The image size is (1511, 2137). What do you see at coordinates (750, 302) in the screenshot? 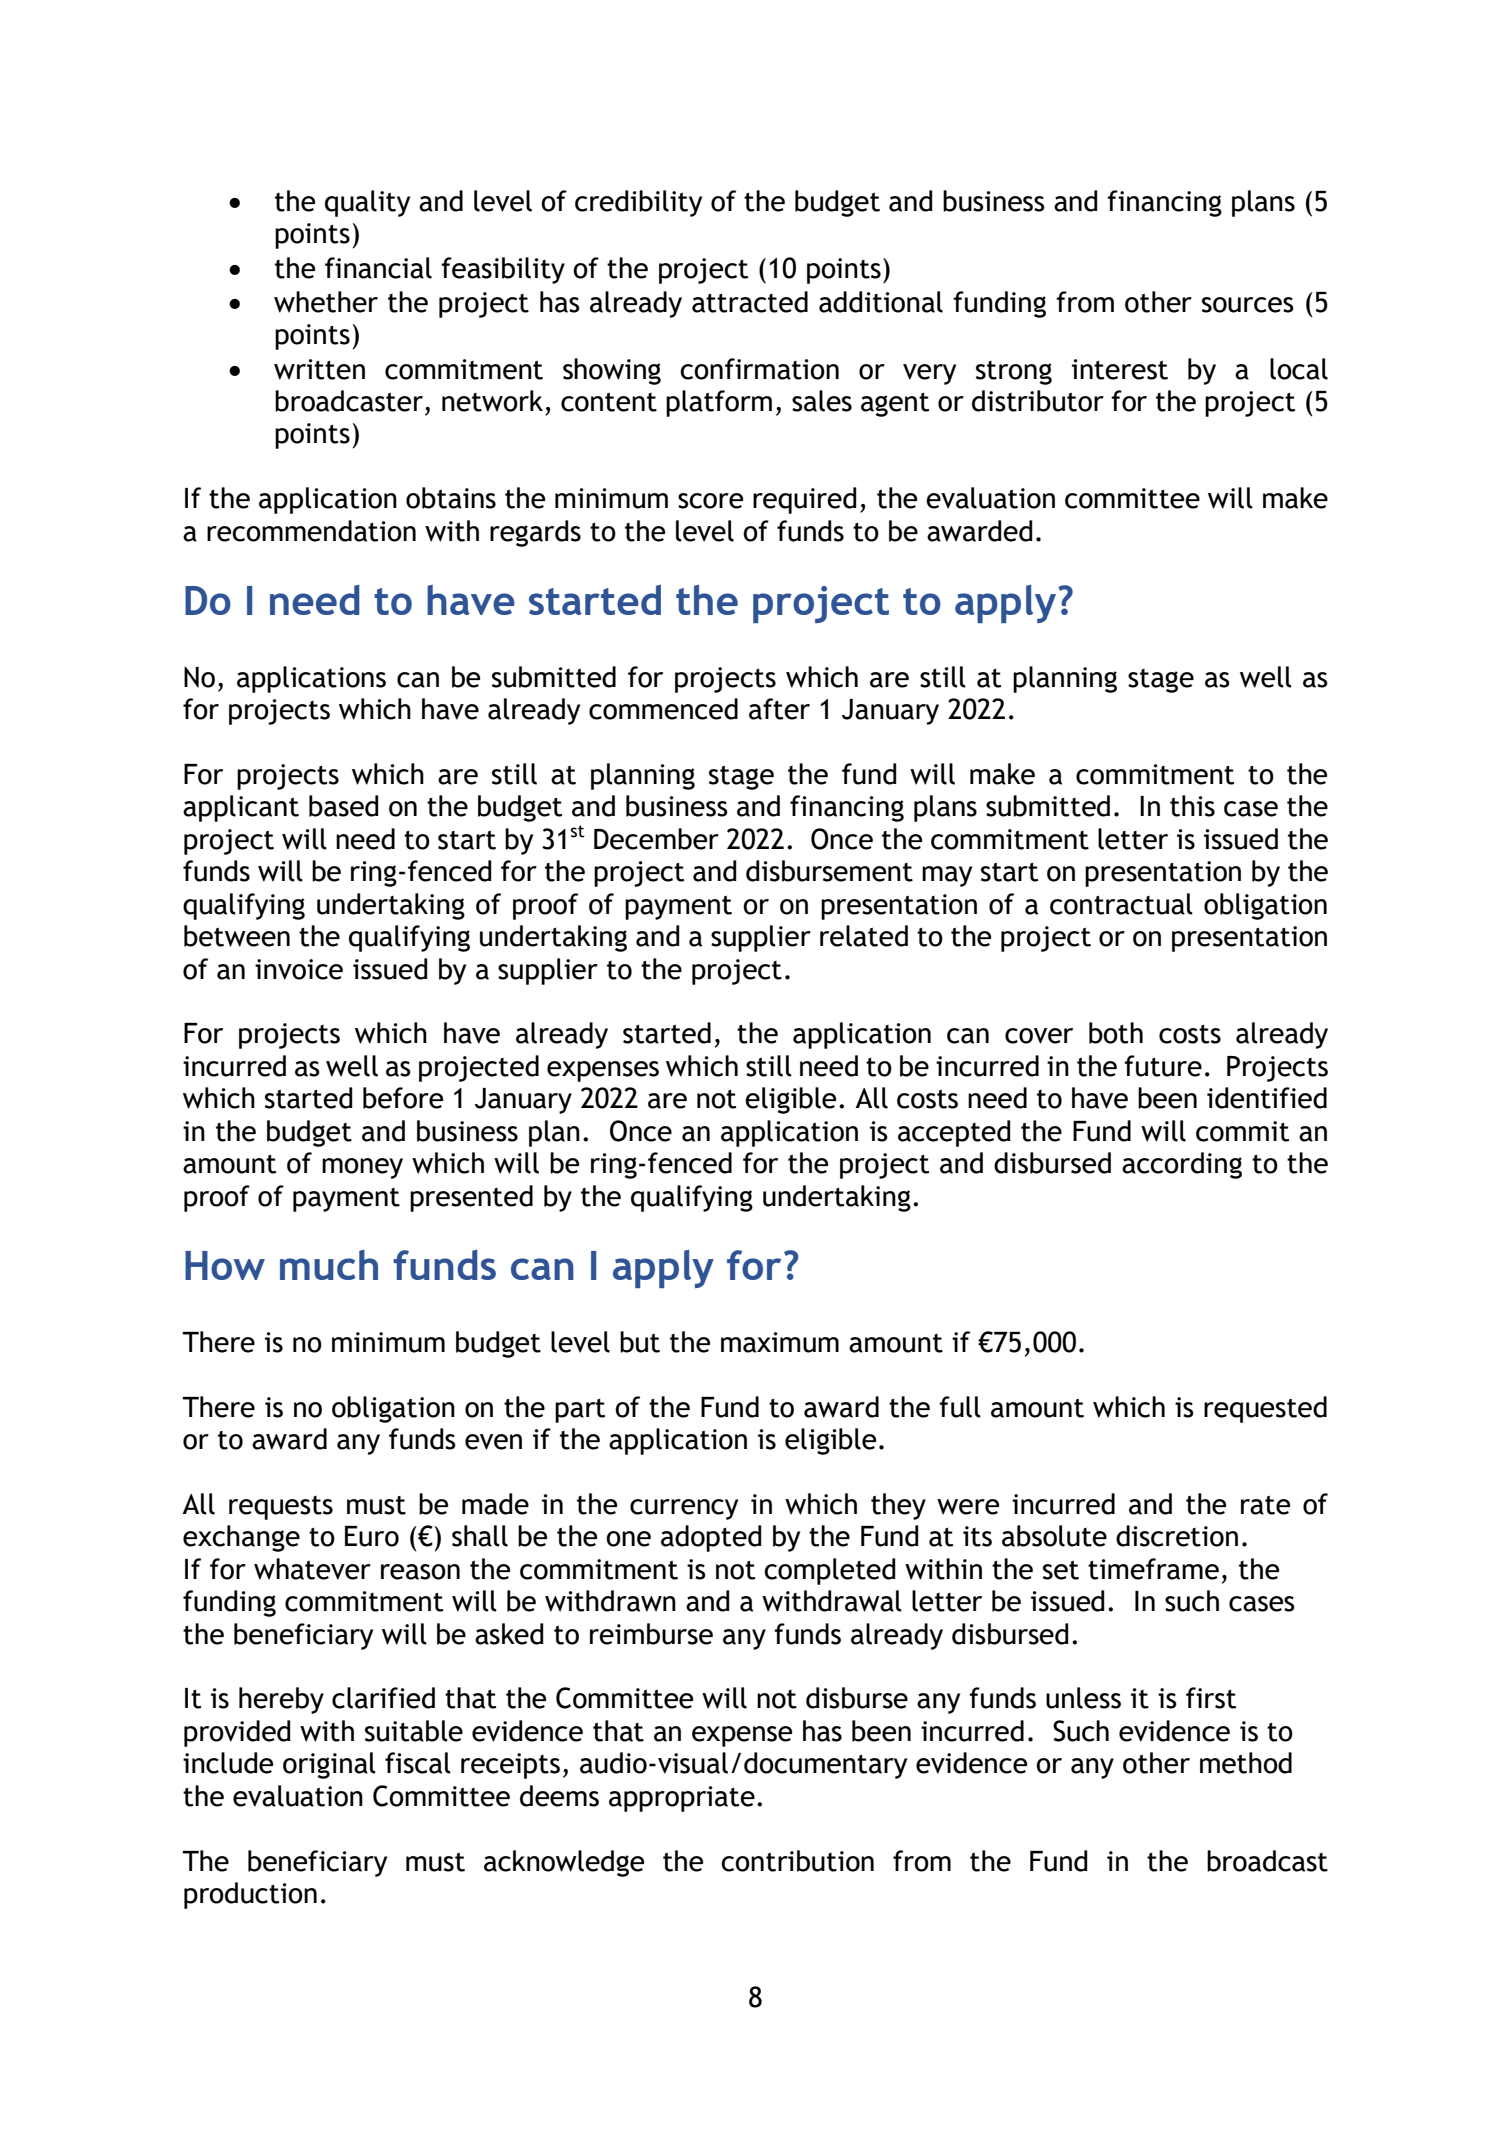
I see `attracted` at bounding box center [750, 302].
